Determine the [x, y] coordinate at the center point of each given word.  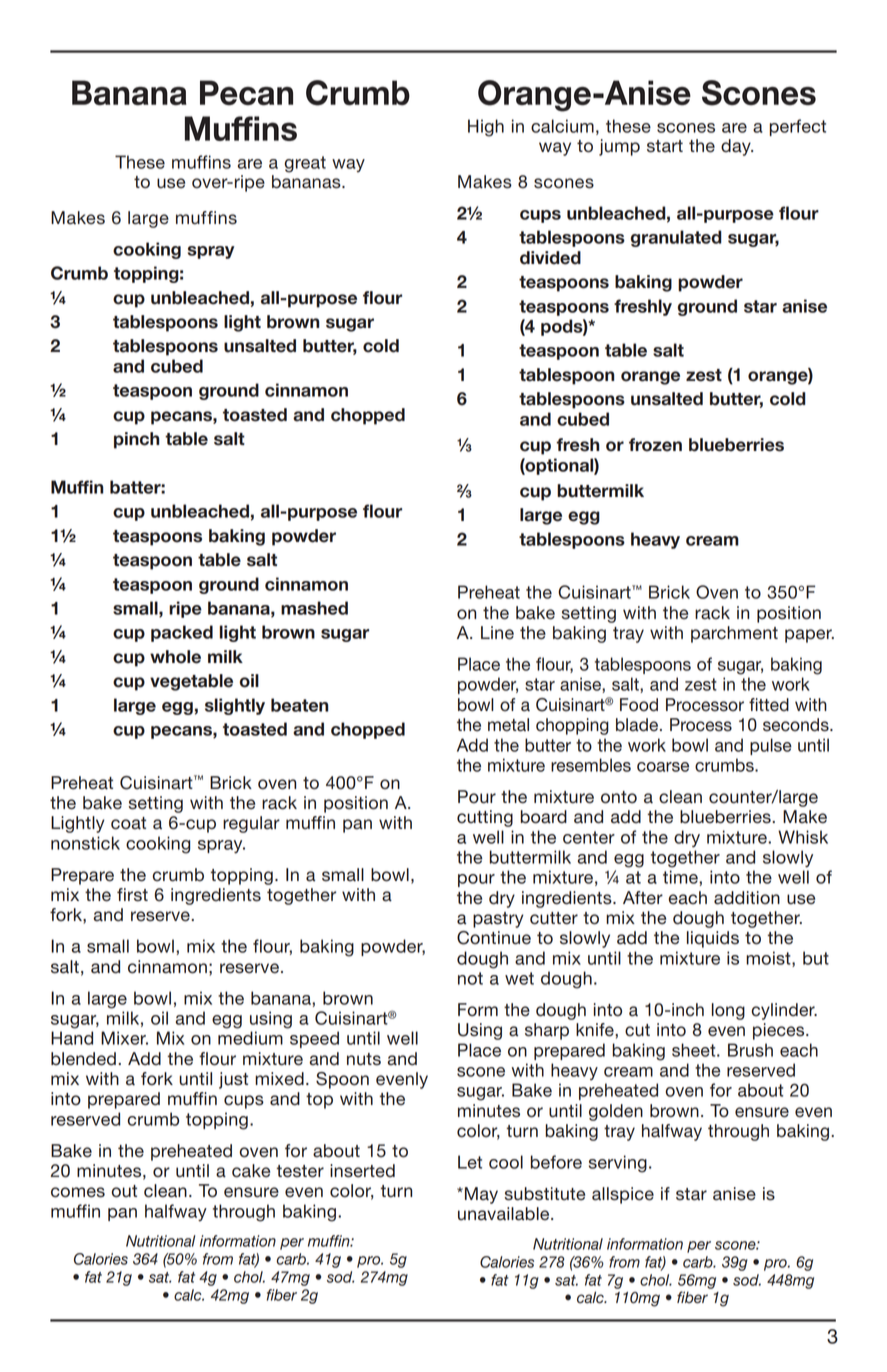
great [305, 164]
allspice [623, 1195]
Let [470, 1162]
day [737, 147]
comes [78, 1192]
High [486, 128]
